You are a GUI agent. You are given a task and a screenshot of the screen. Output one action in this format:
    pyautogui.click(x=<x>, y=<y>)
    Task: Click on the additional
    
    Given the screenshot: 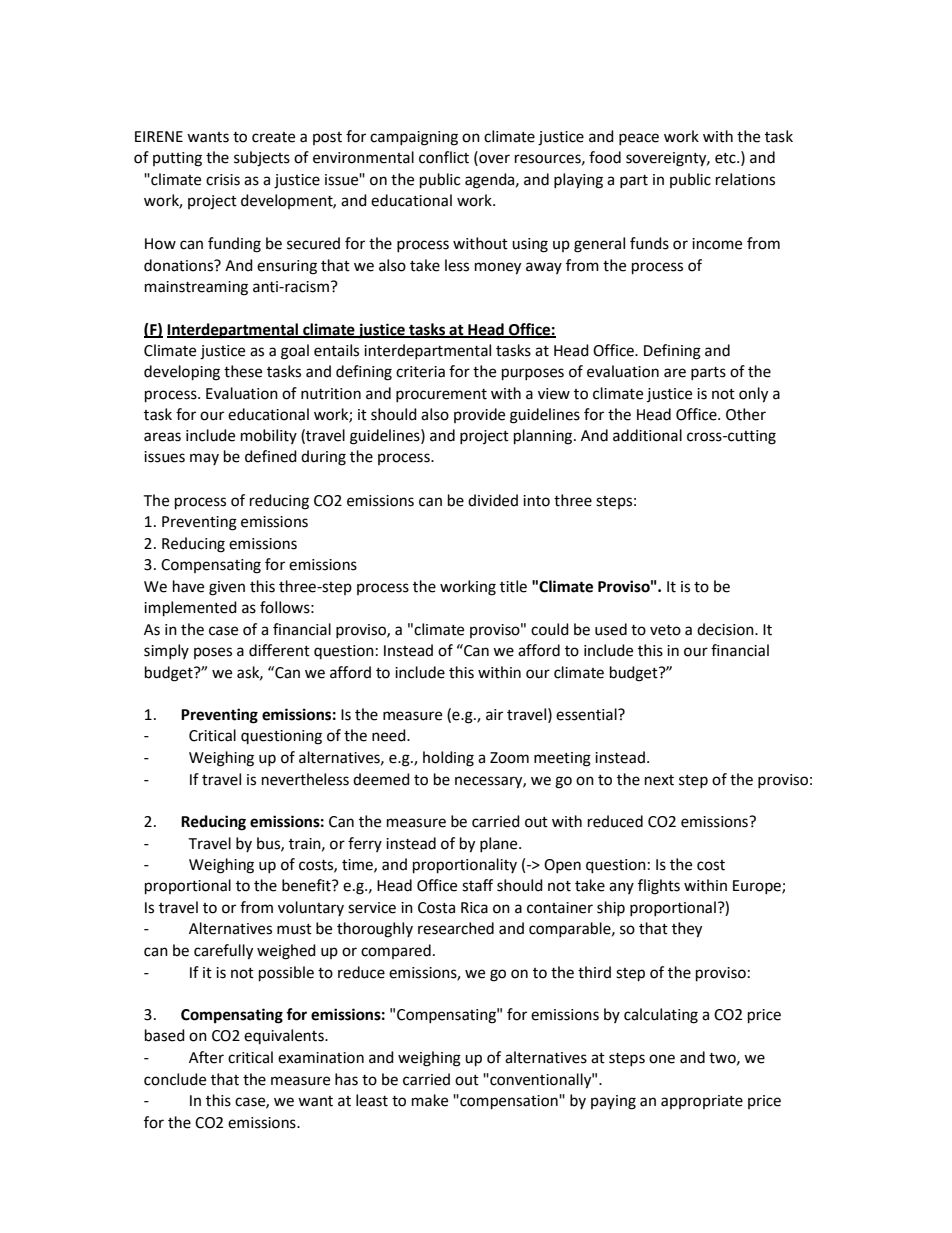 What is the action you would take?
    pyautogui.click(x=647, y=435)
